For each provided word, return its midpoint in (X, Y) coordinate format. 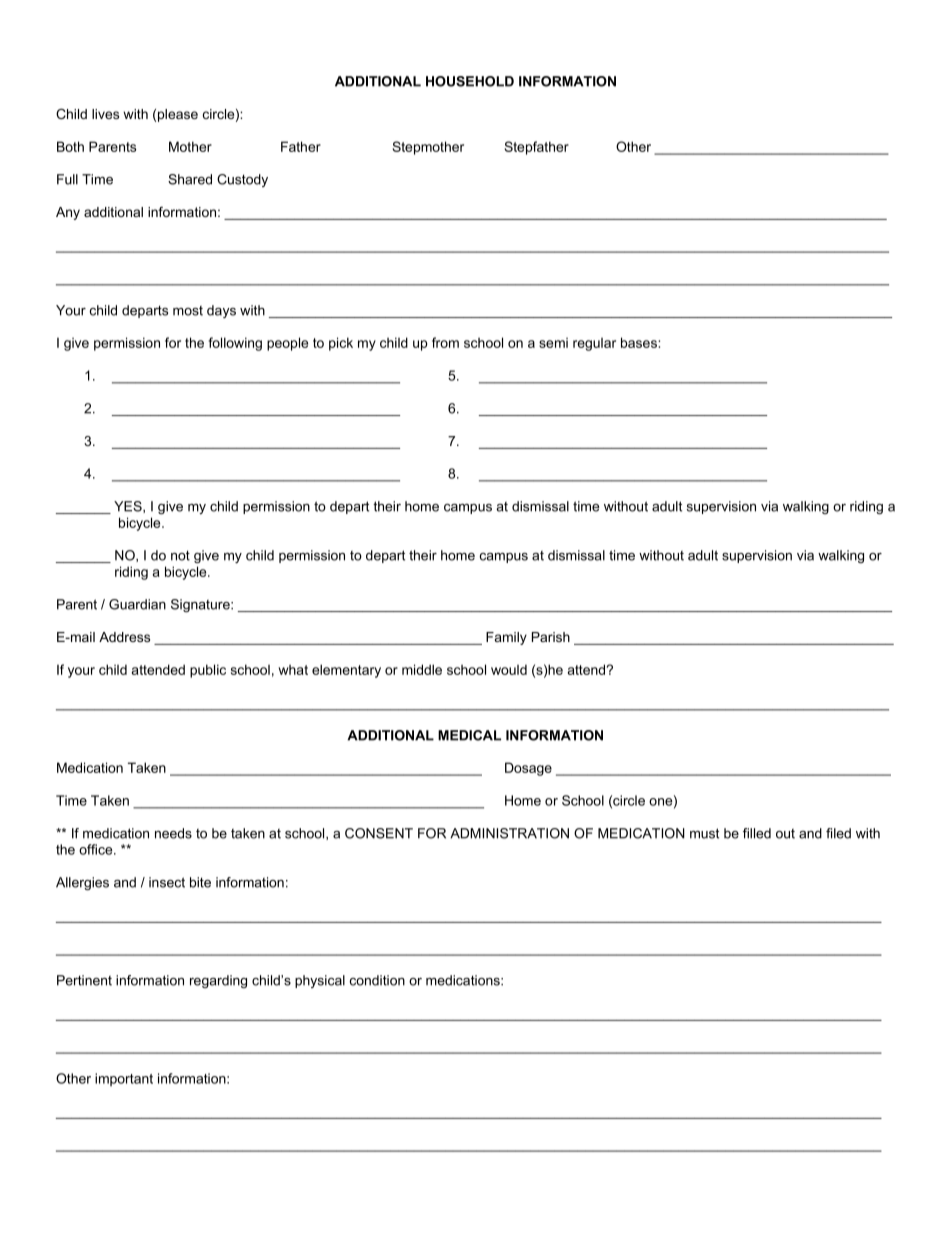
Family (506, 638)
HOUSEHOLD (470, 81)
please (178, 115)
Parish (551, 637)
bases (640, 342)
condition (377, 980)
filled (757, 833)
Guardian (137, 604)
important (124, 1079)
